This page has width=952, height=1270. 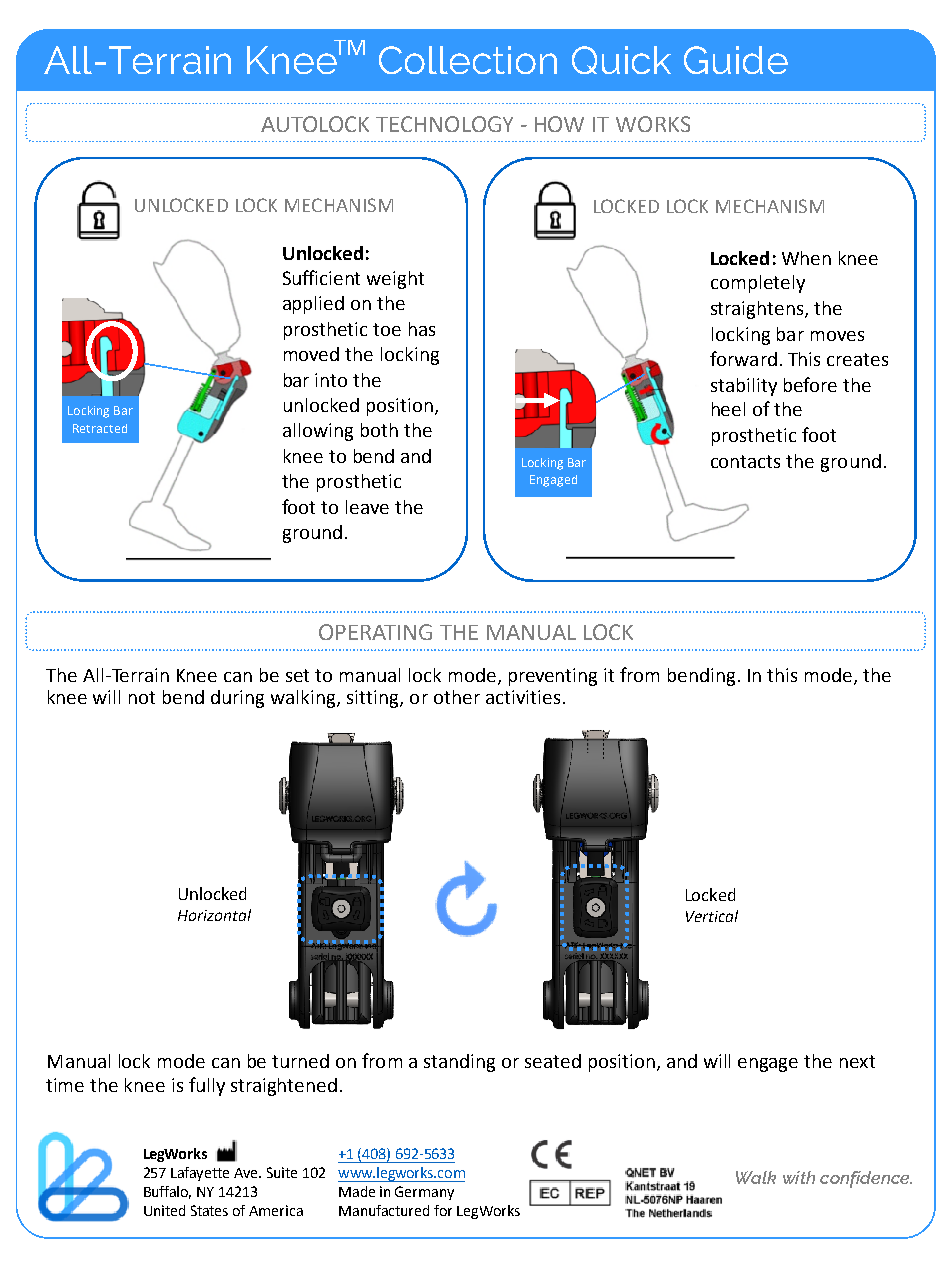 I want to click on Retracted, so click(x=100, y=428).
